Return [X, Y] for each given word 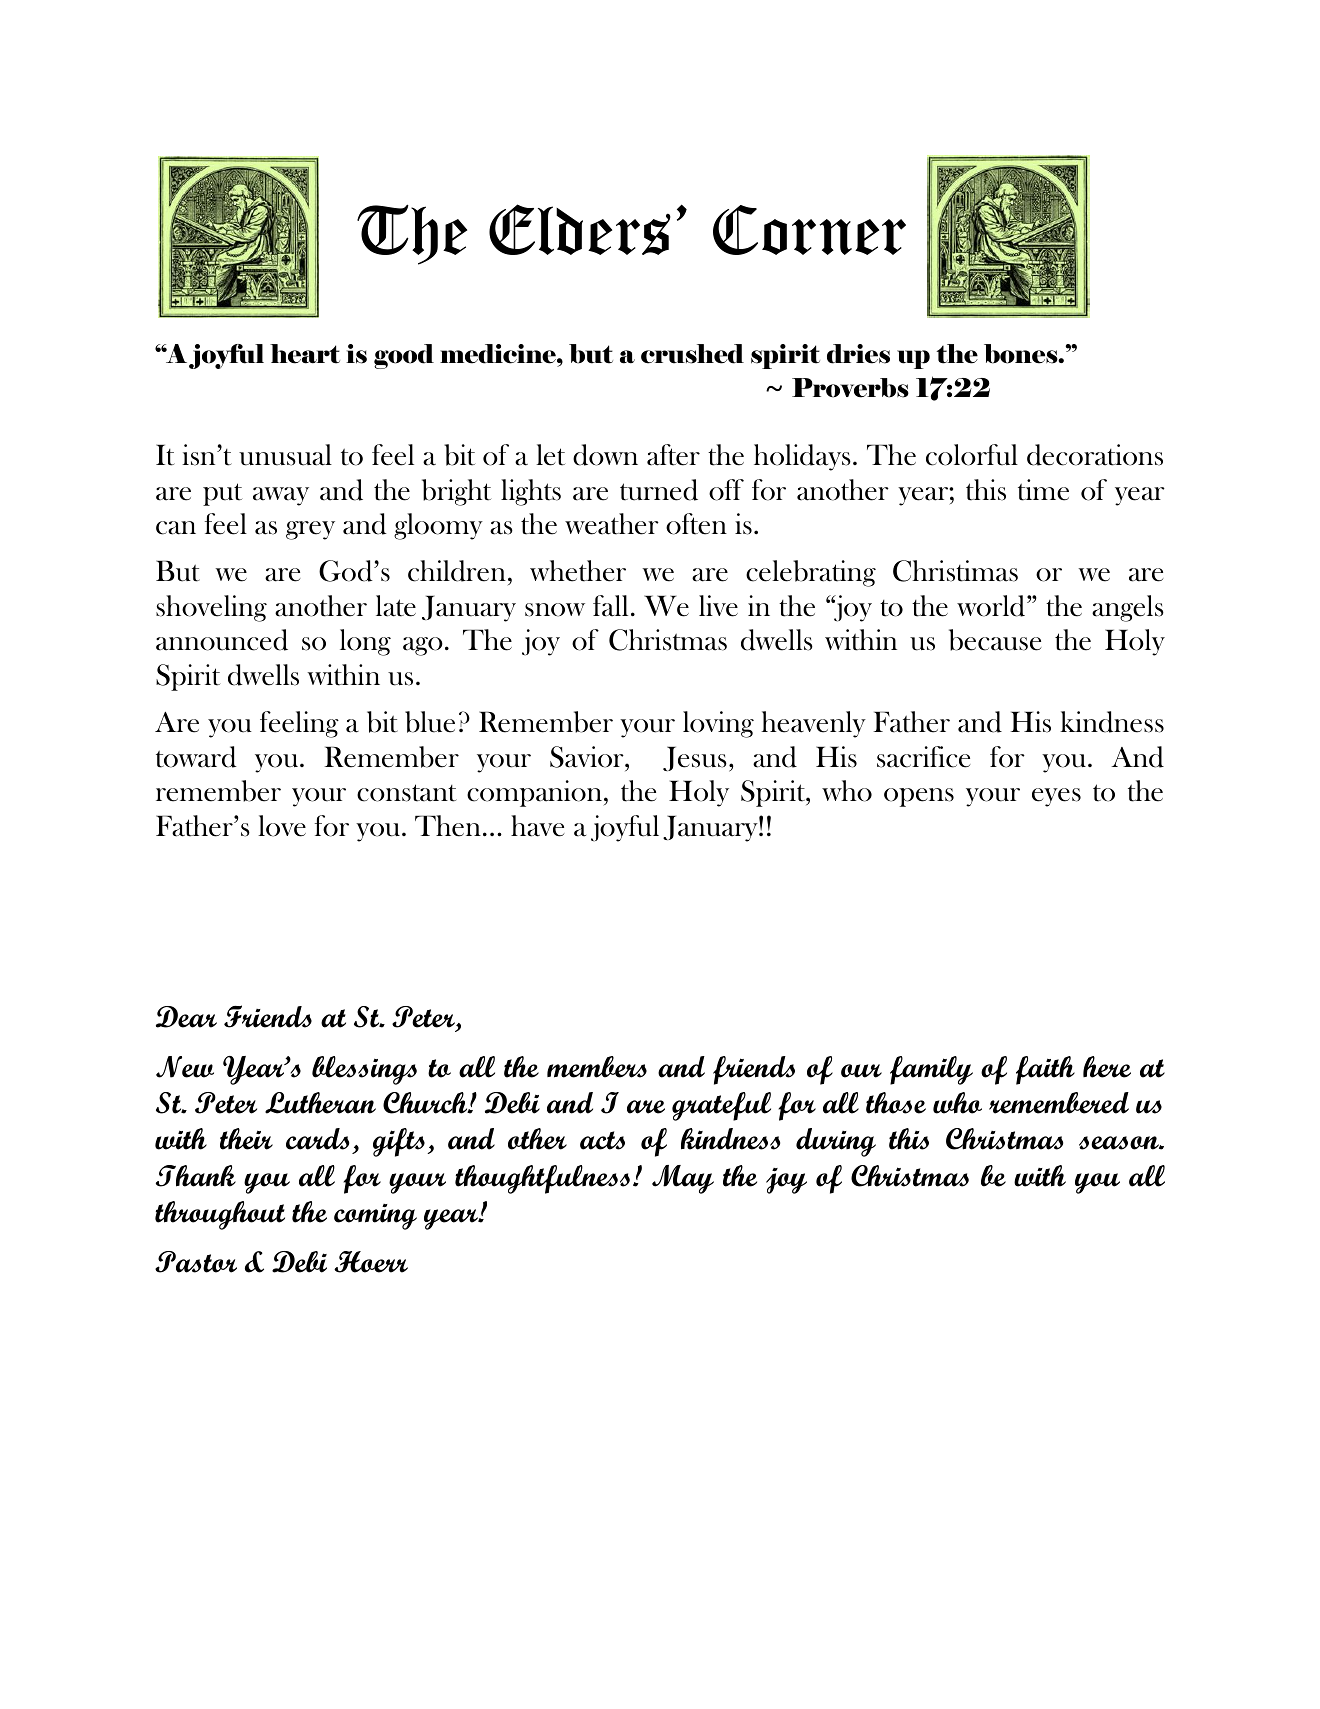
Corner [809, 230]
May [683, 1179]
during [836, 1142]
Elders [580, 229]
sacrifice [924, 757]
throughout [220, 1215]
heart [305, 354]
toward [196, 757]
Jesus [695, 758]
